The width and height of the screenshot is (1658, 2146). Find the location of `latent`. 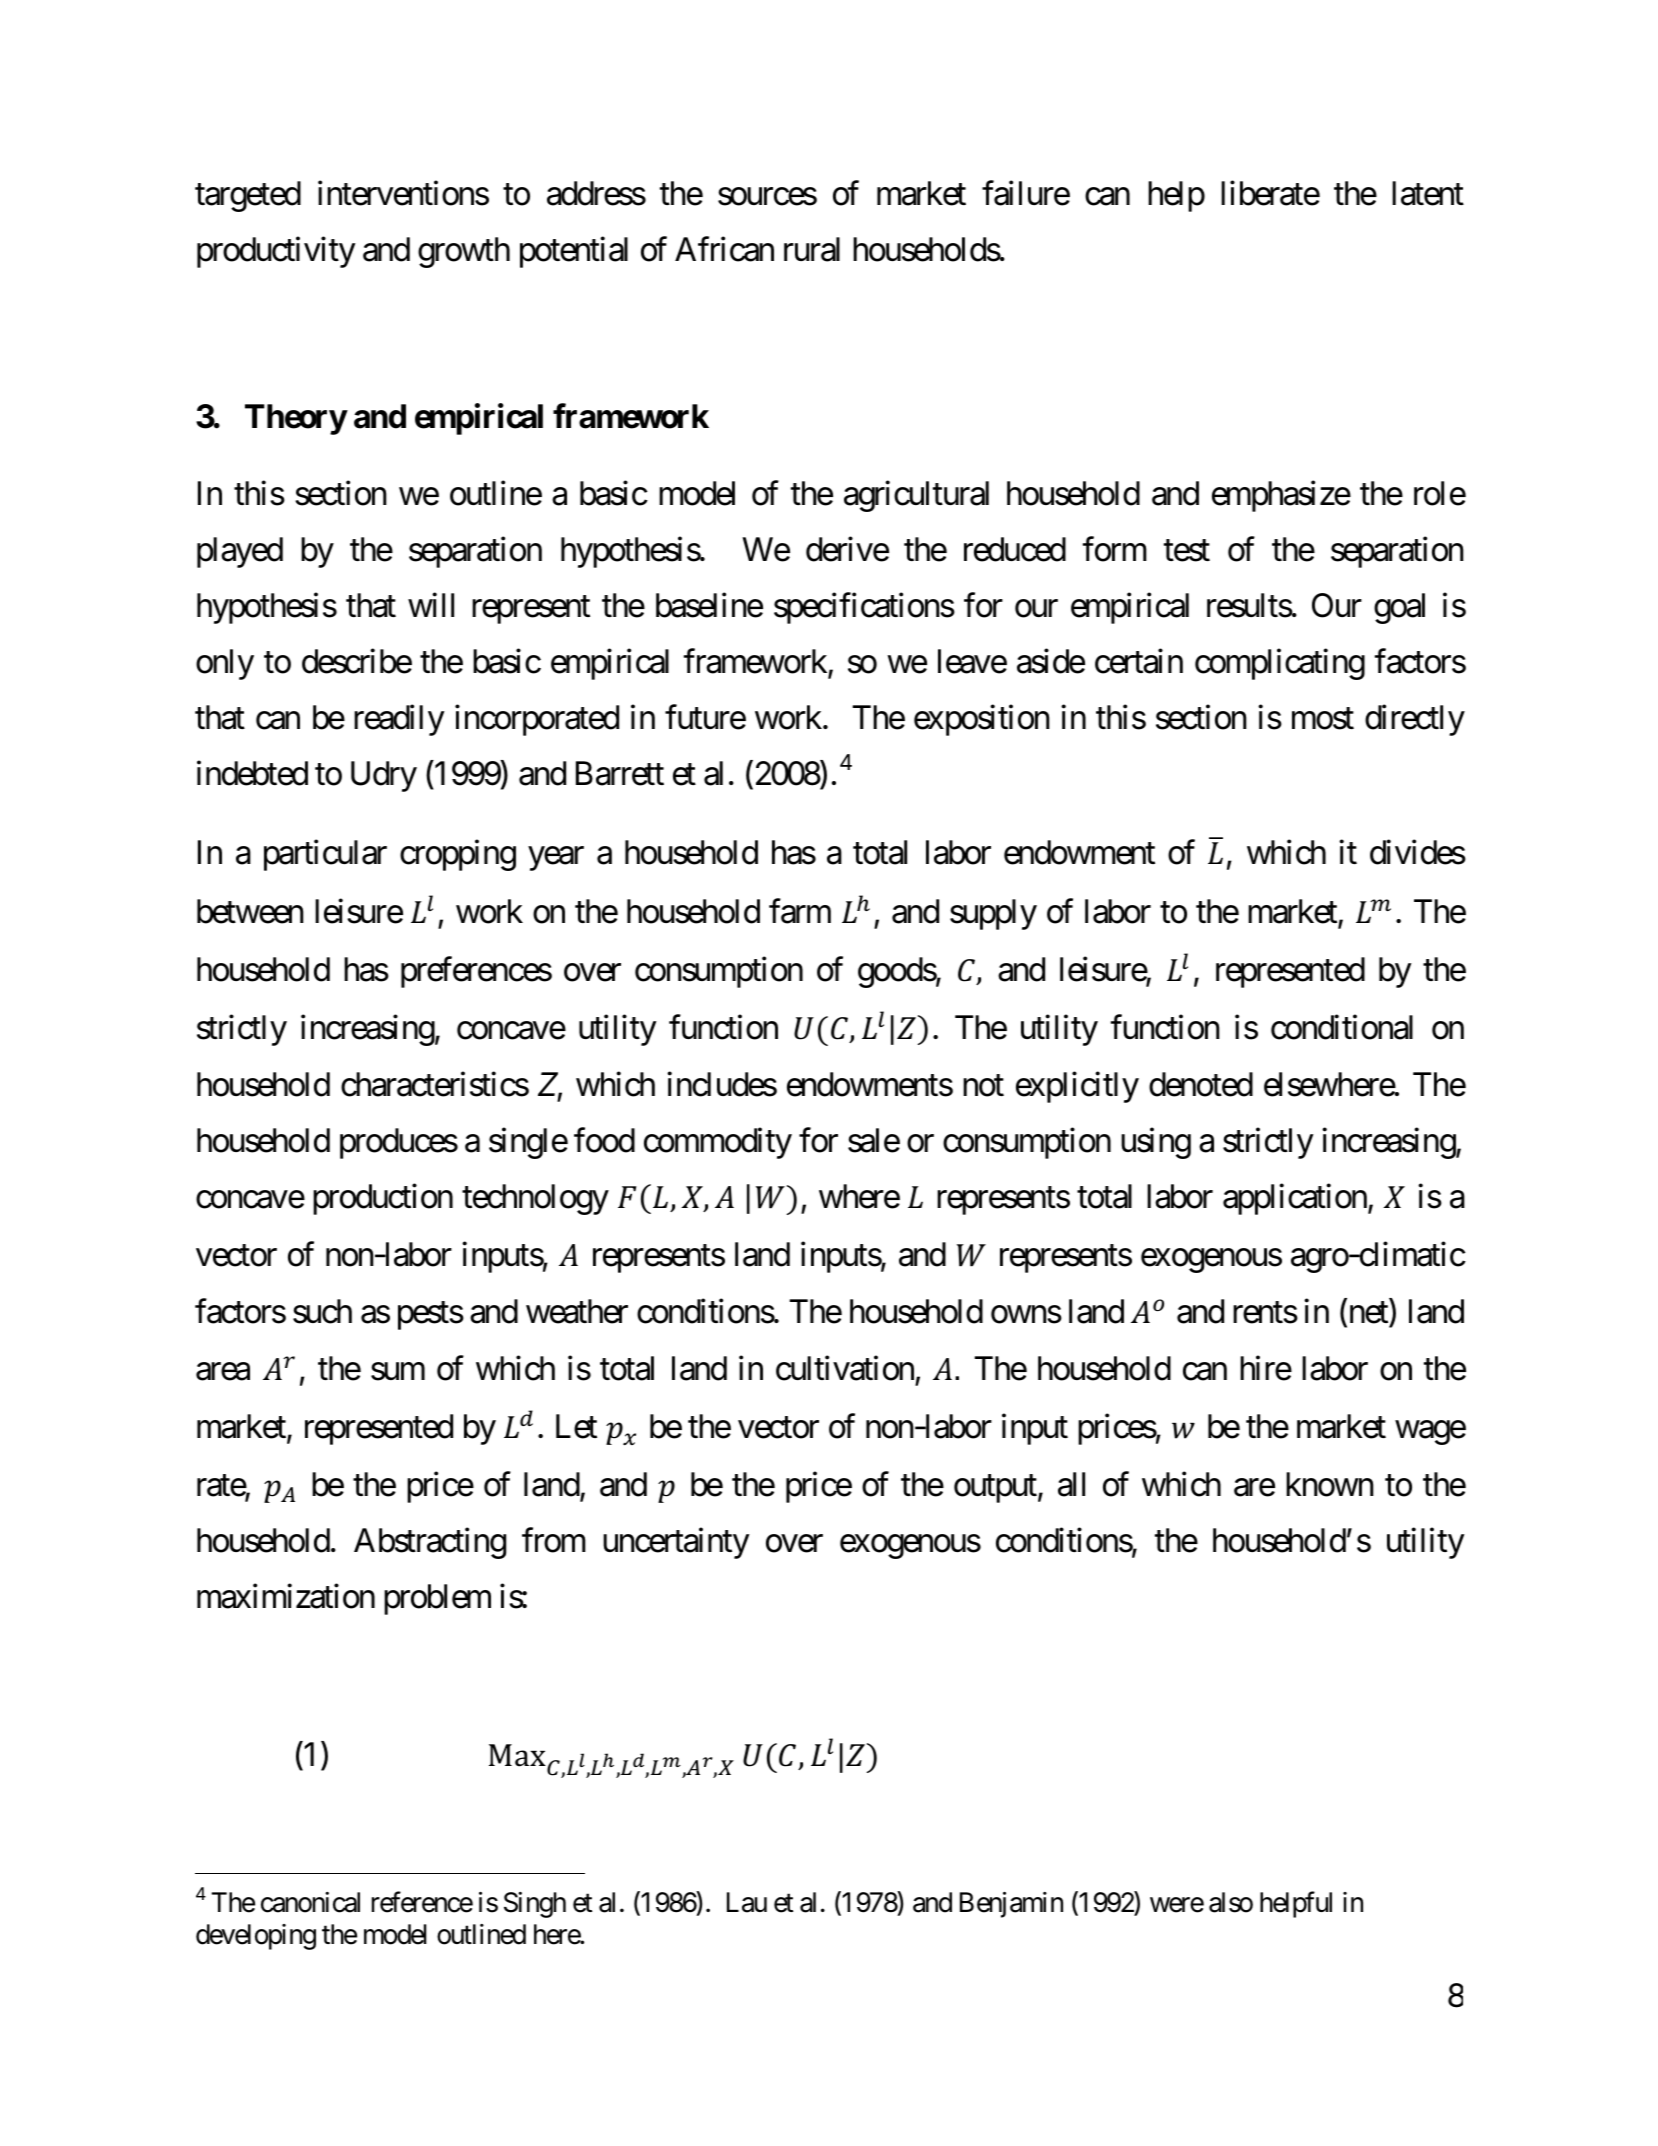

latent is located at coordinates (1428, 193).
